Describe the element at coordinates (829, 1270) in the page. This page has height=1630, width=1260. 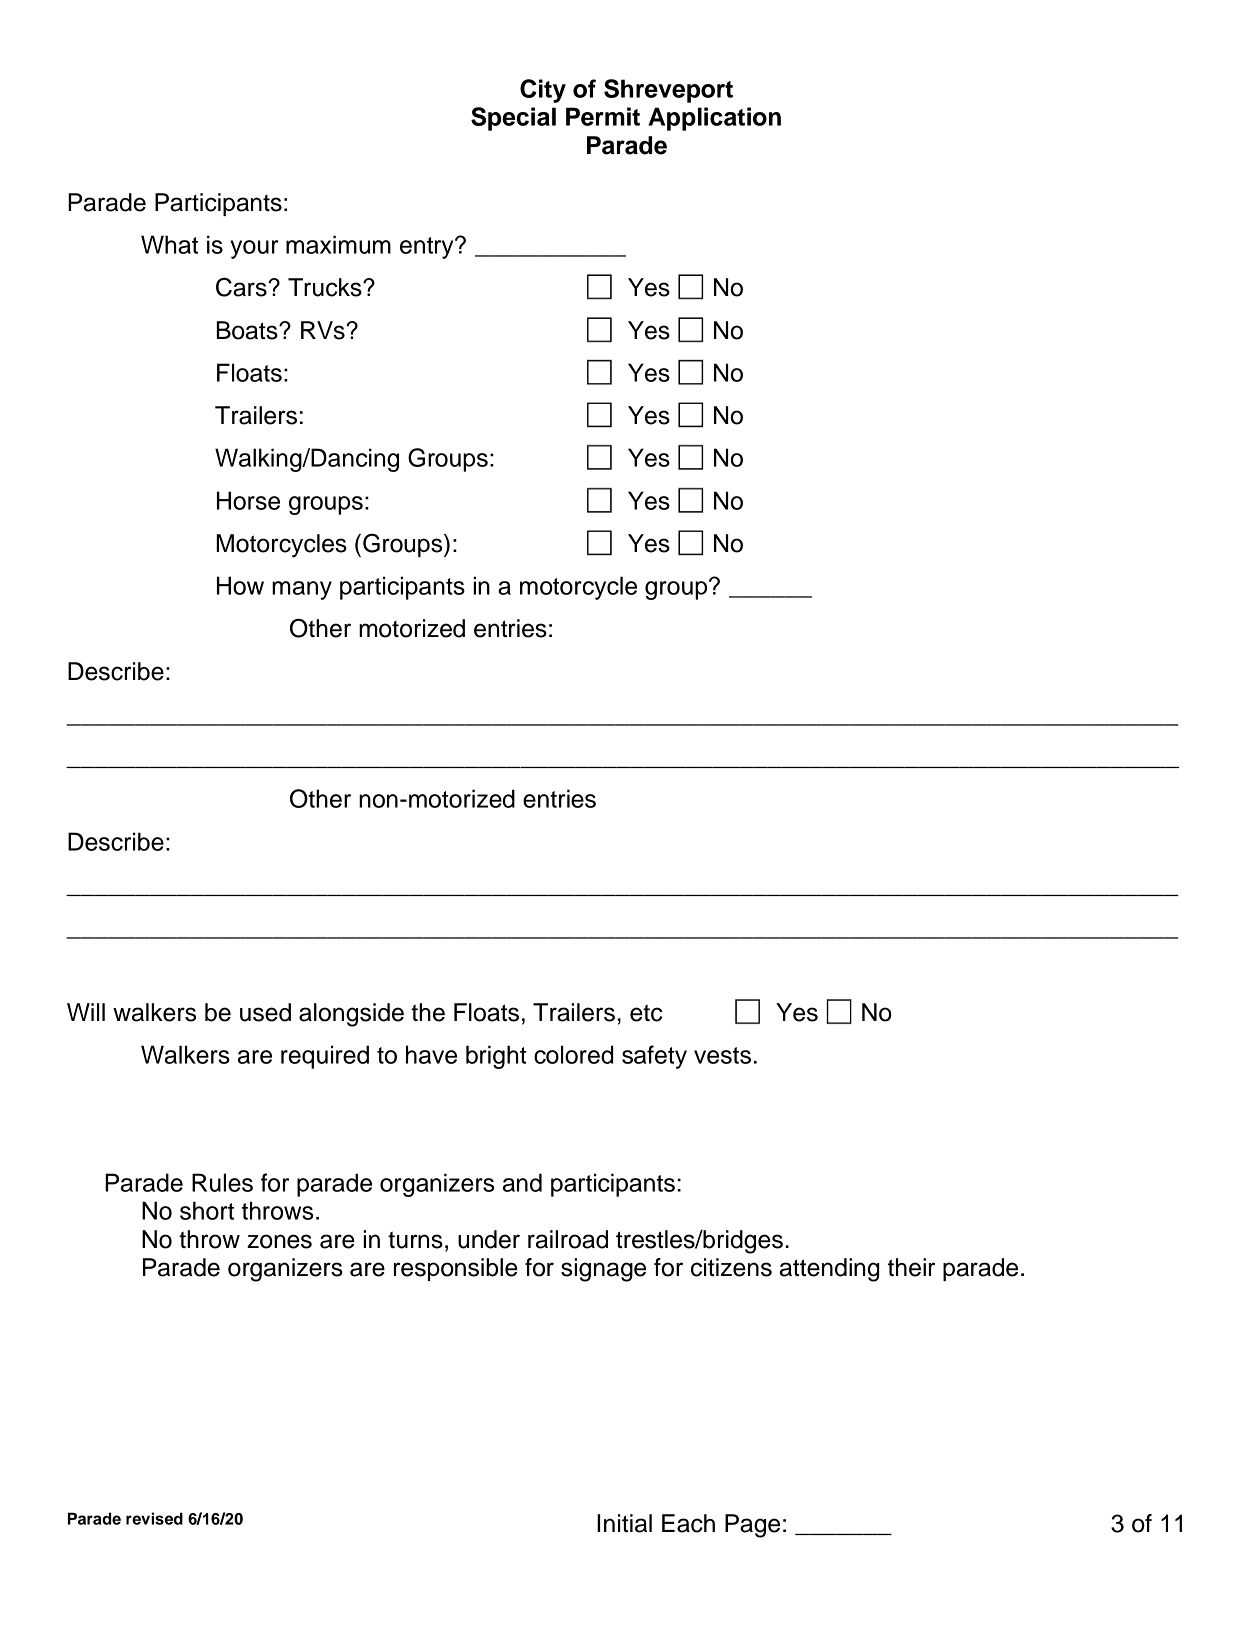
I see `attending` at that location.
